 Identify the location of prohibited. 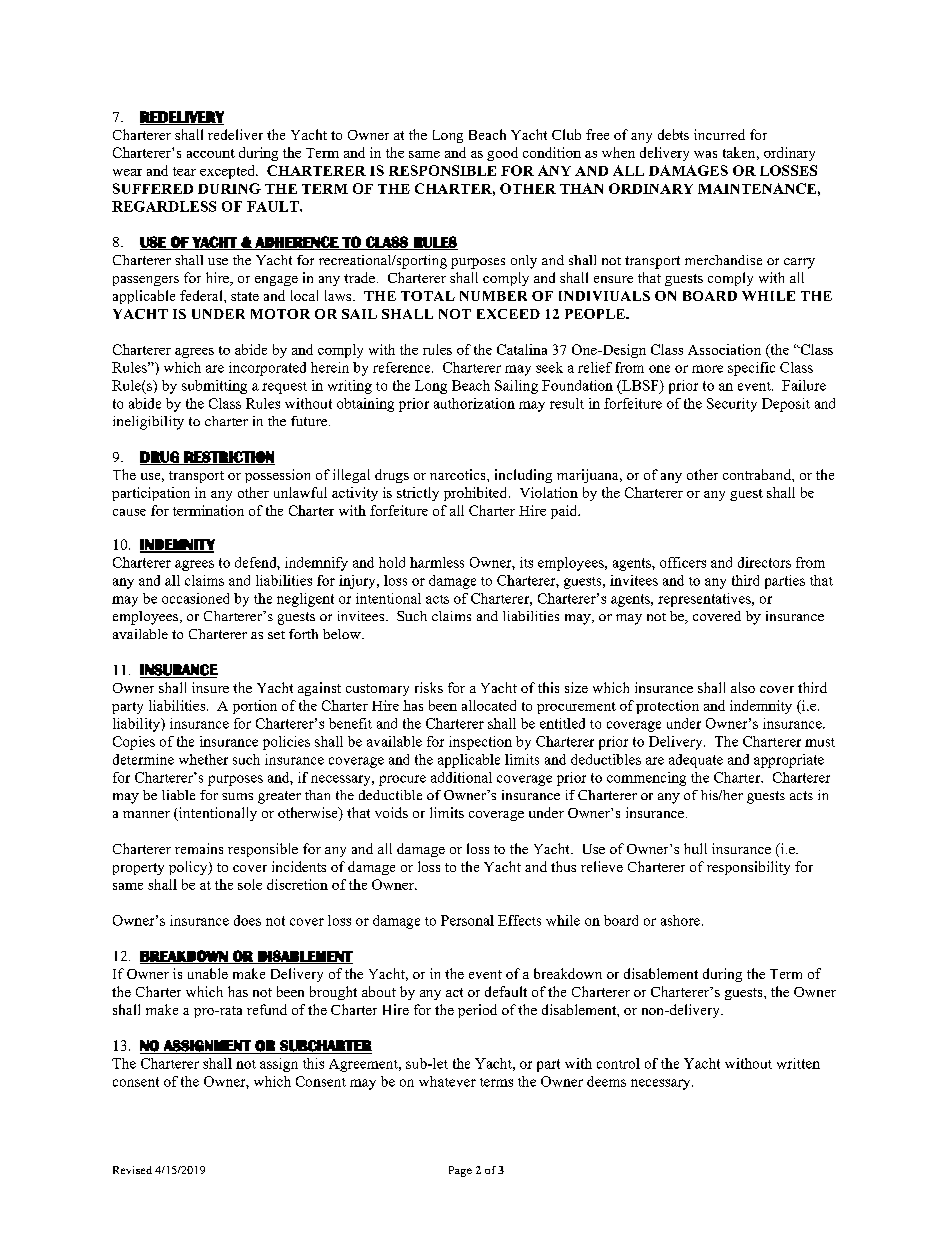
(477, 494).
